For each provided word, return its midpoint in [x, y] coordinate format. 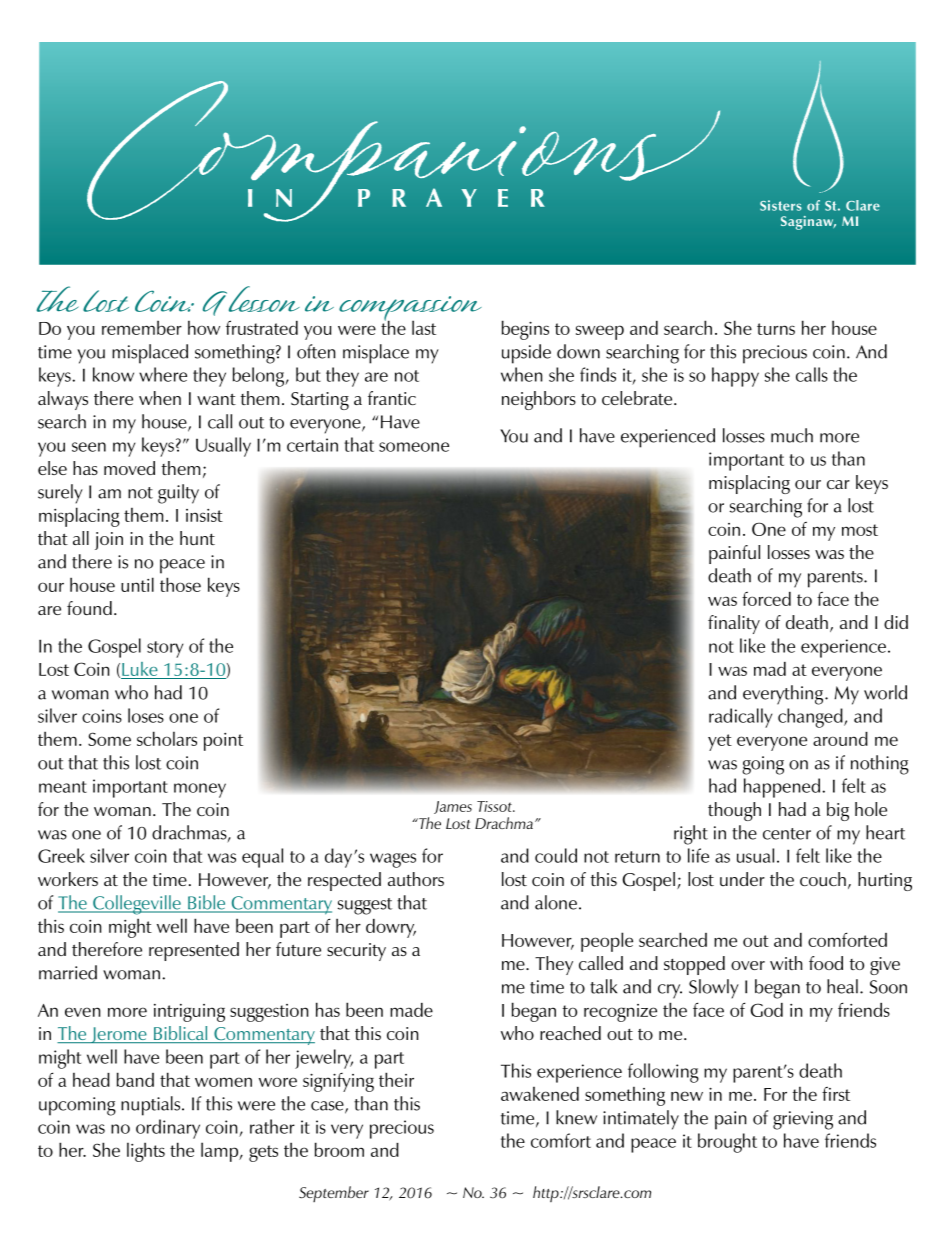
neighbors [539, 400]
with [786, 963]
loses [146, 715]
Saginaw [808, 223]
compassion [410, 310]
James [453, 807]
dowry [391, 928]
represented [194, 951]
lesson [264, 299]
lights [146, 1152]
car [838, 484]
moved [129, 468]
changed [811, 718]
